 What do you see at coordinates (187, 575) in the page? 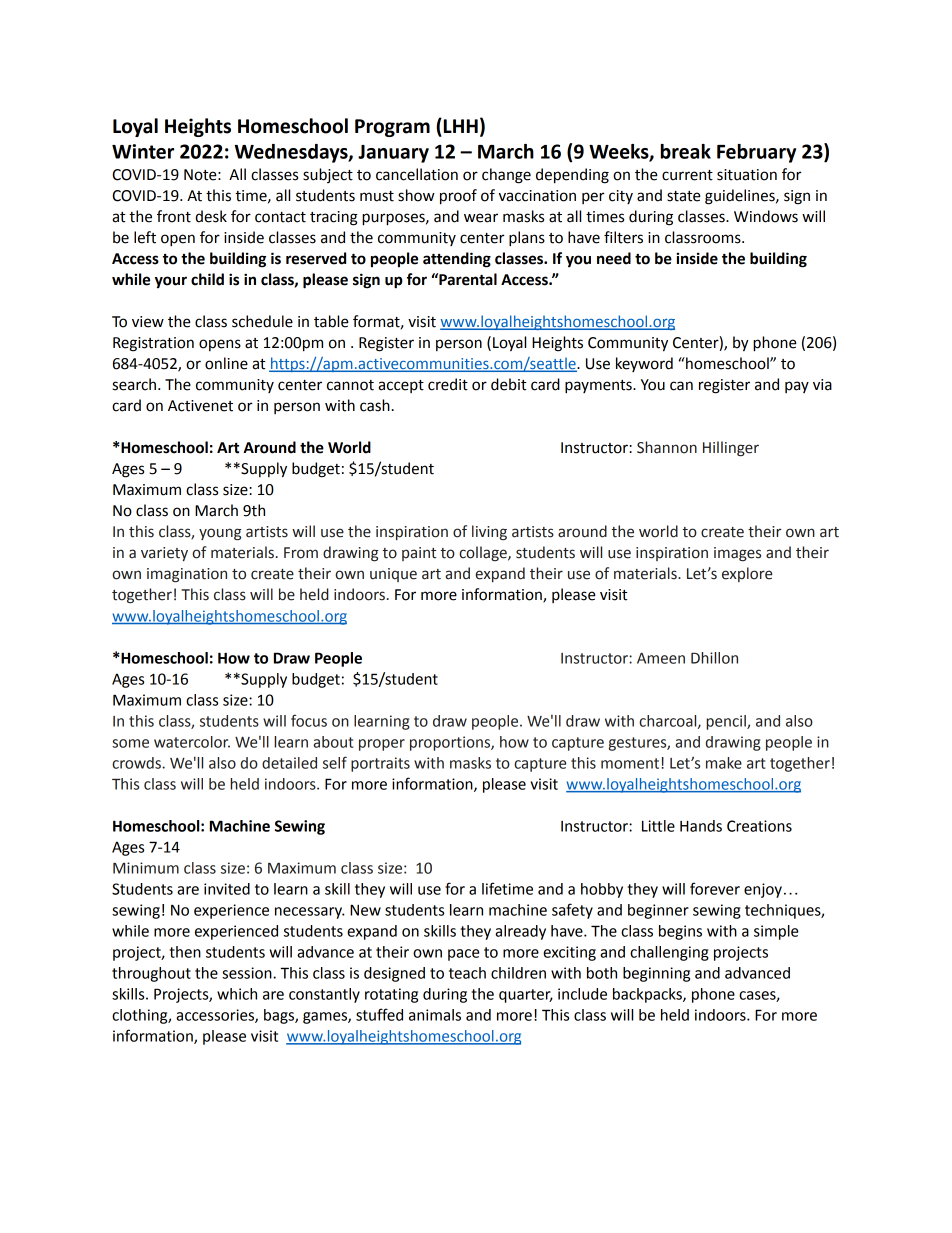
I see `imagination` at bounding box center [187, 575].
